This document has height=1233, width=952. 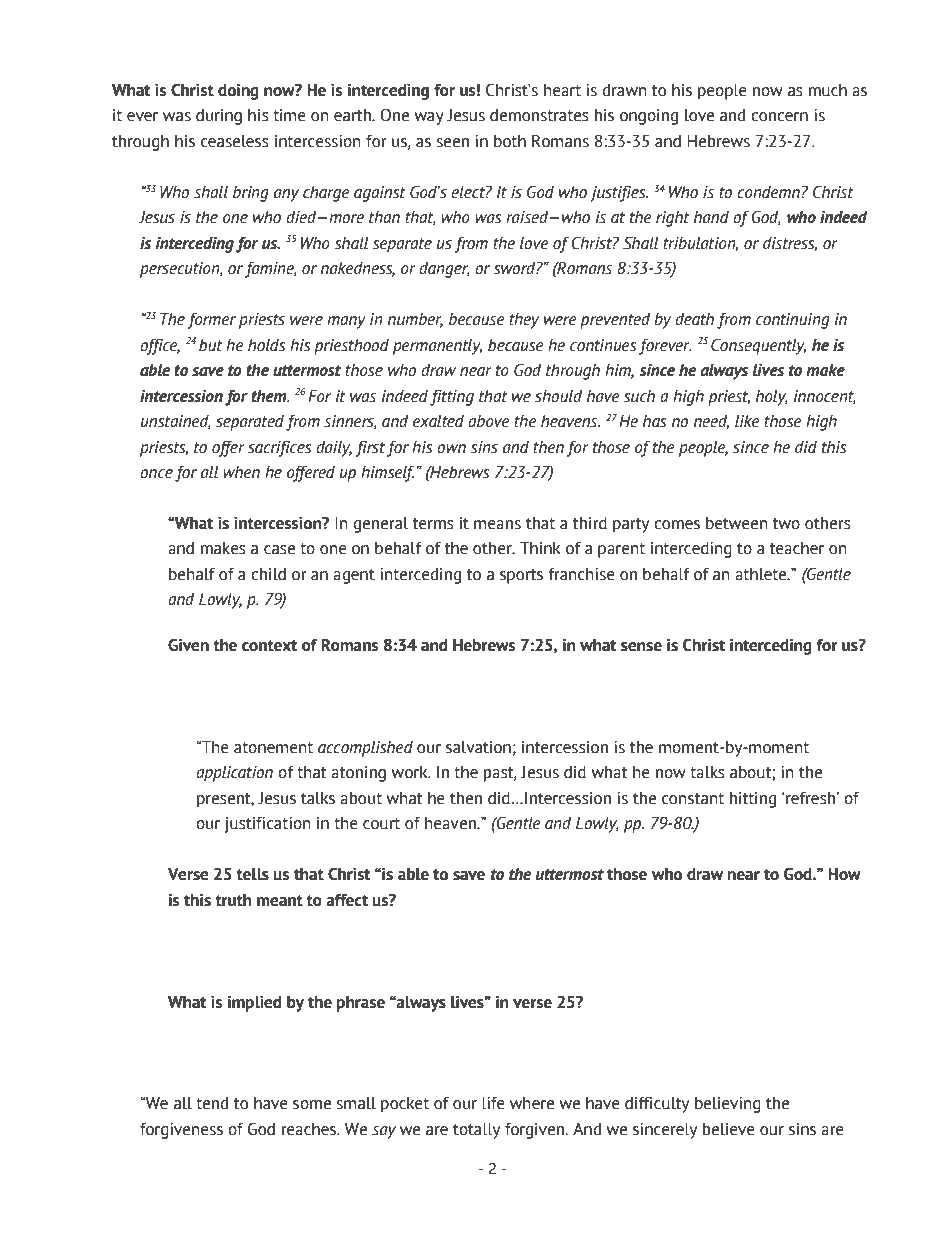 I want to click on when, so click(x=241, y=472).
